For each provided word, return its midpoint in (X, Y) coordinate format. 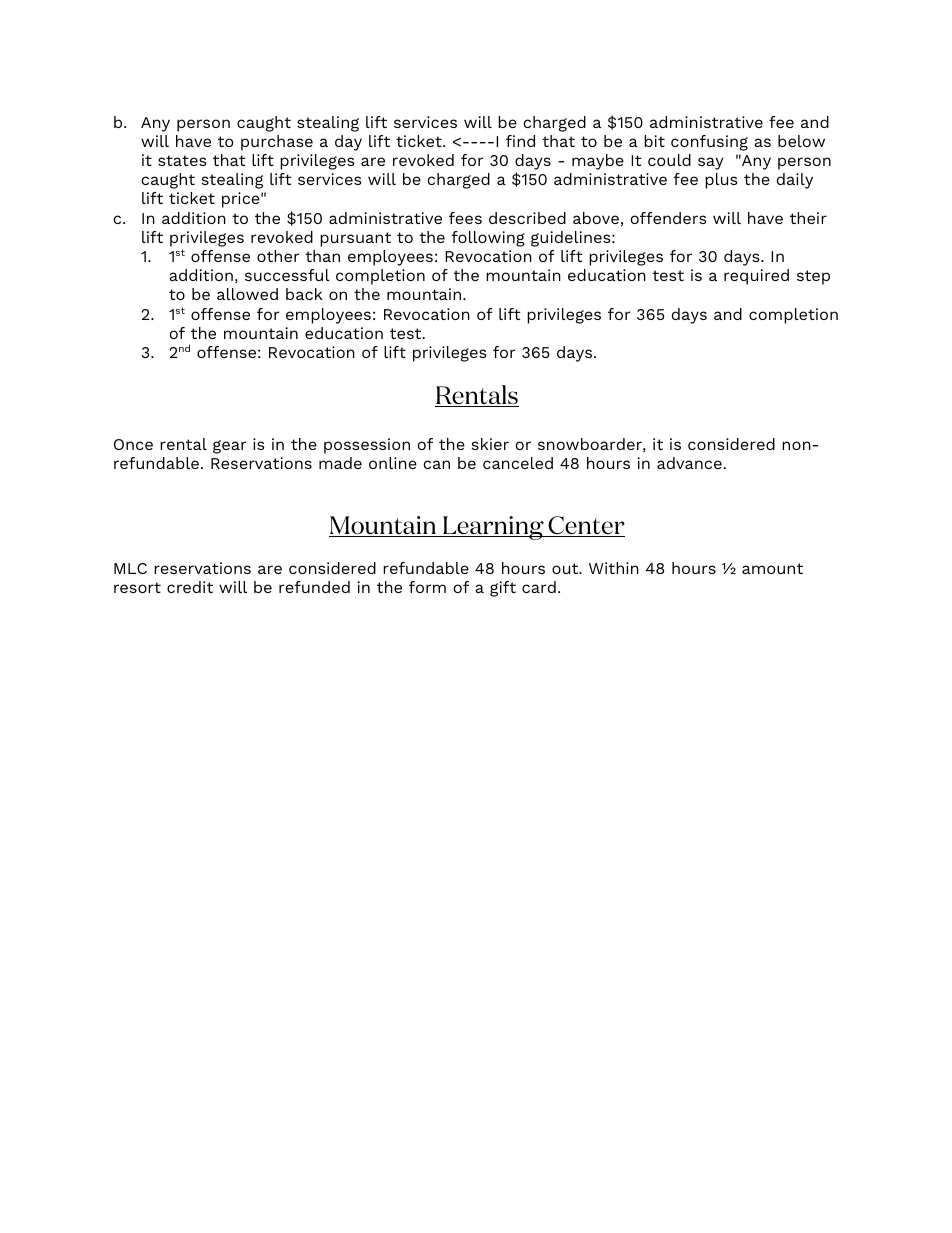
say (711, 163)
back (304, 294)
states (182, 160)
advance (690, 463)
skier (490, 444)
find (520, 141)
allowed (247, 294)
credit (190, 587)
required (756, 277)
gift (503, 589)
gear (229, 447)
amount (772, 568)
